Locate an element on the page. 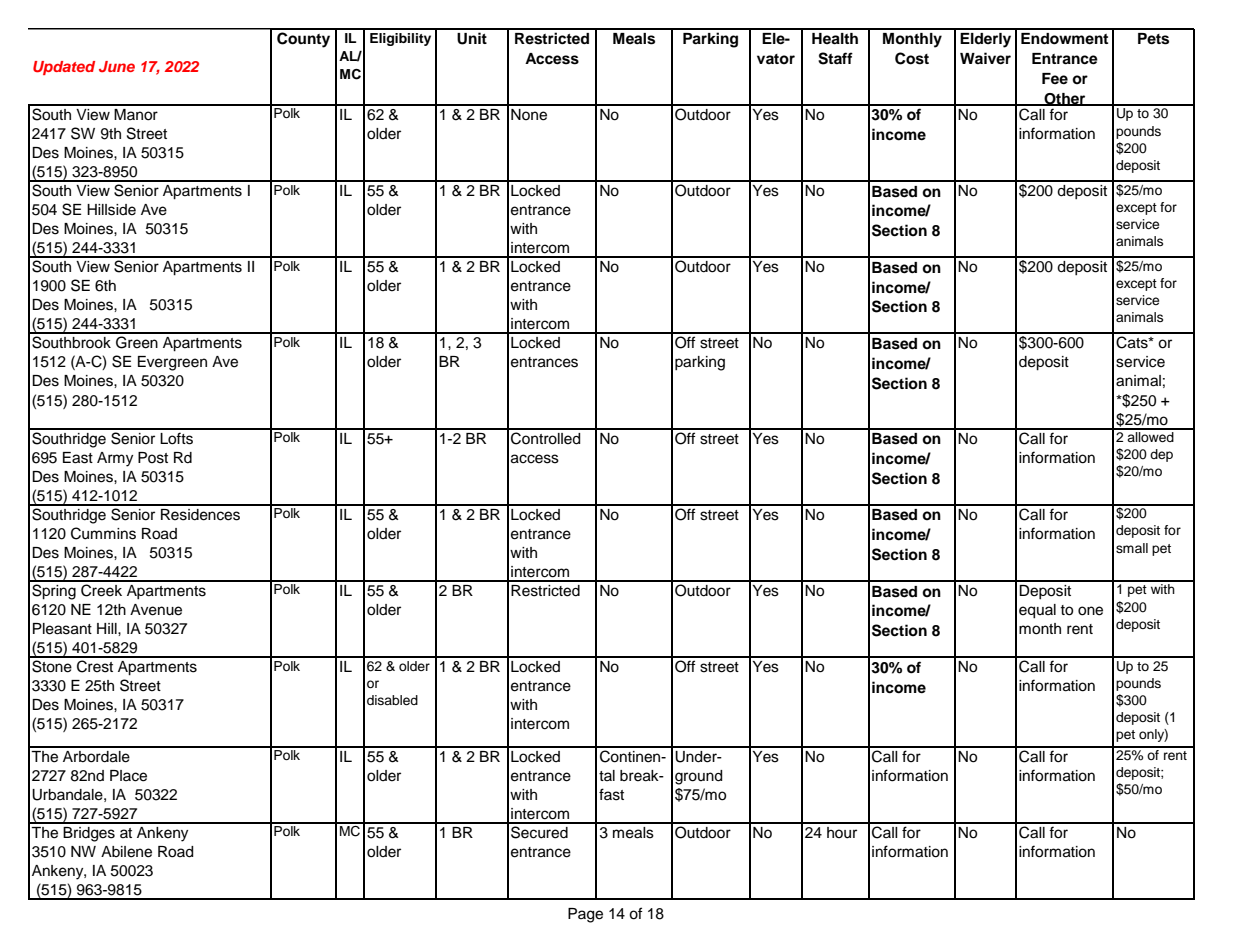 This image has height=952, width=1233. Page is located at coordinates (585, 915).
